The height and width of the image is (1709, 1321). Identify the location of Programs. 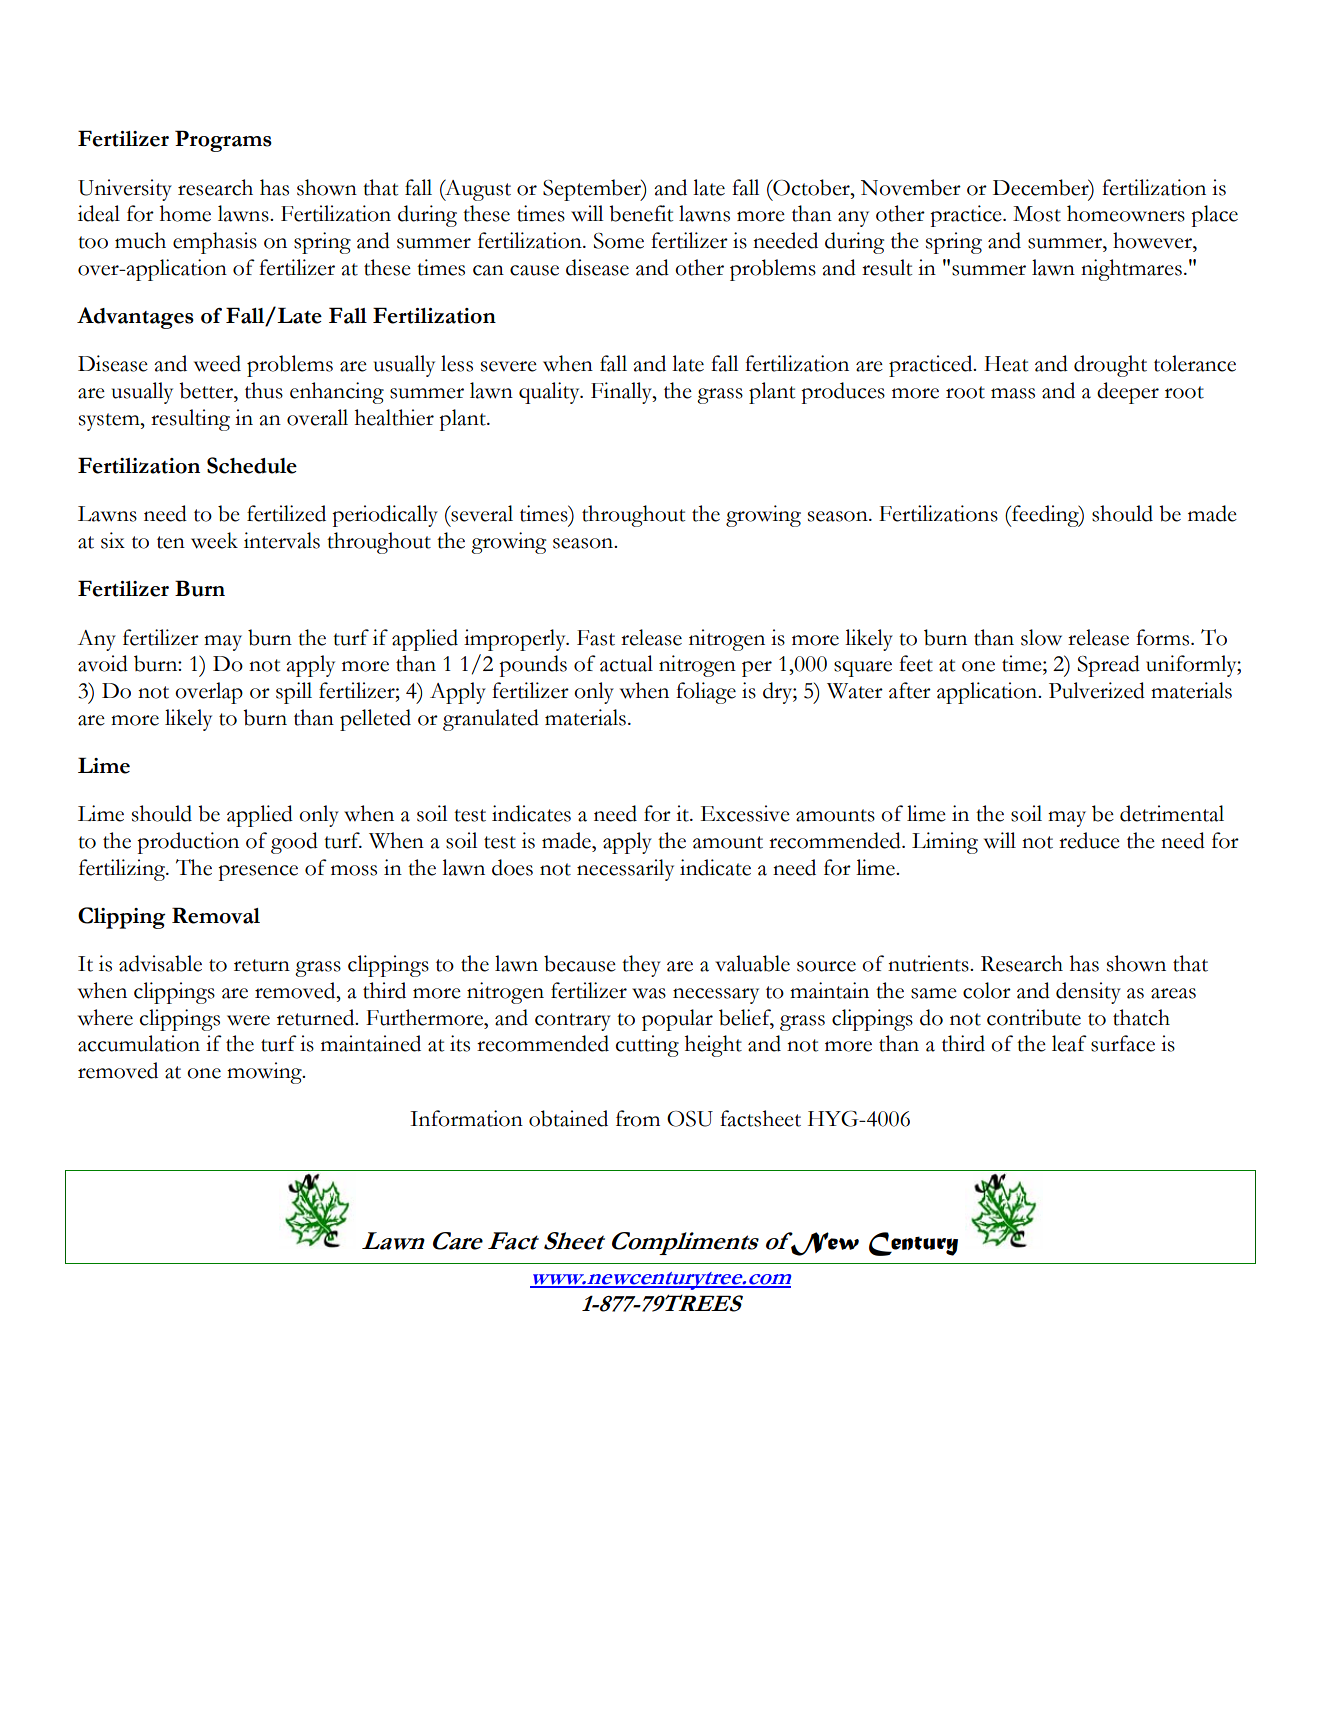
(223, 141).
